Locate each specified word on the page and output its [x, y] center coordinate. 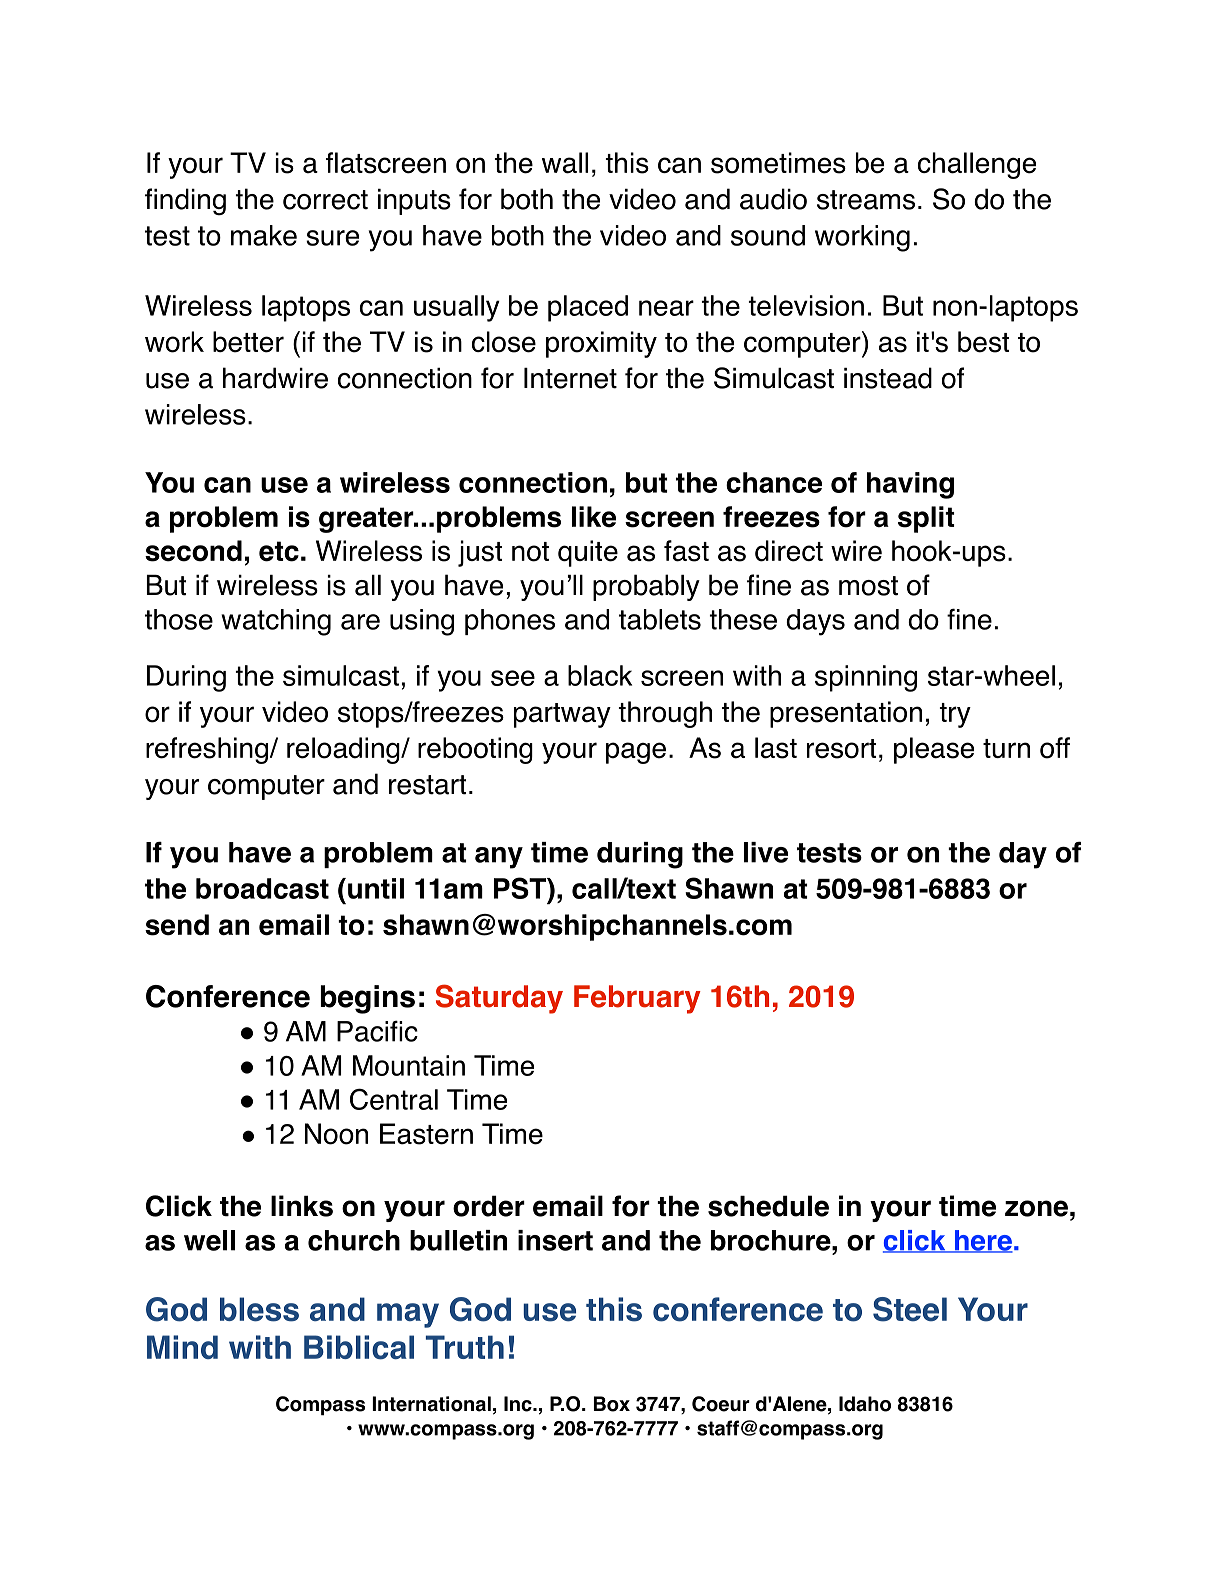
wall [565, 163]
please [934, 750]
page [636, 753]
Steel [910, 1309]
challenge [977, 165]
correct [325, 200]
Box [612, 1404]
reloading [344, 750]
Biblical [359, 1347]
